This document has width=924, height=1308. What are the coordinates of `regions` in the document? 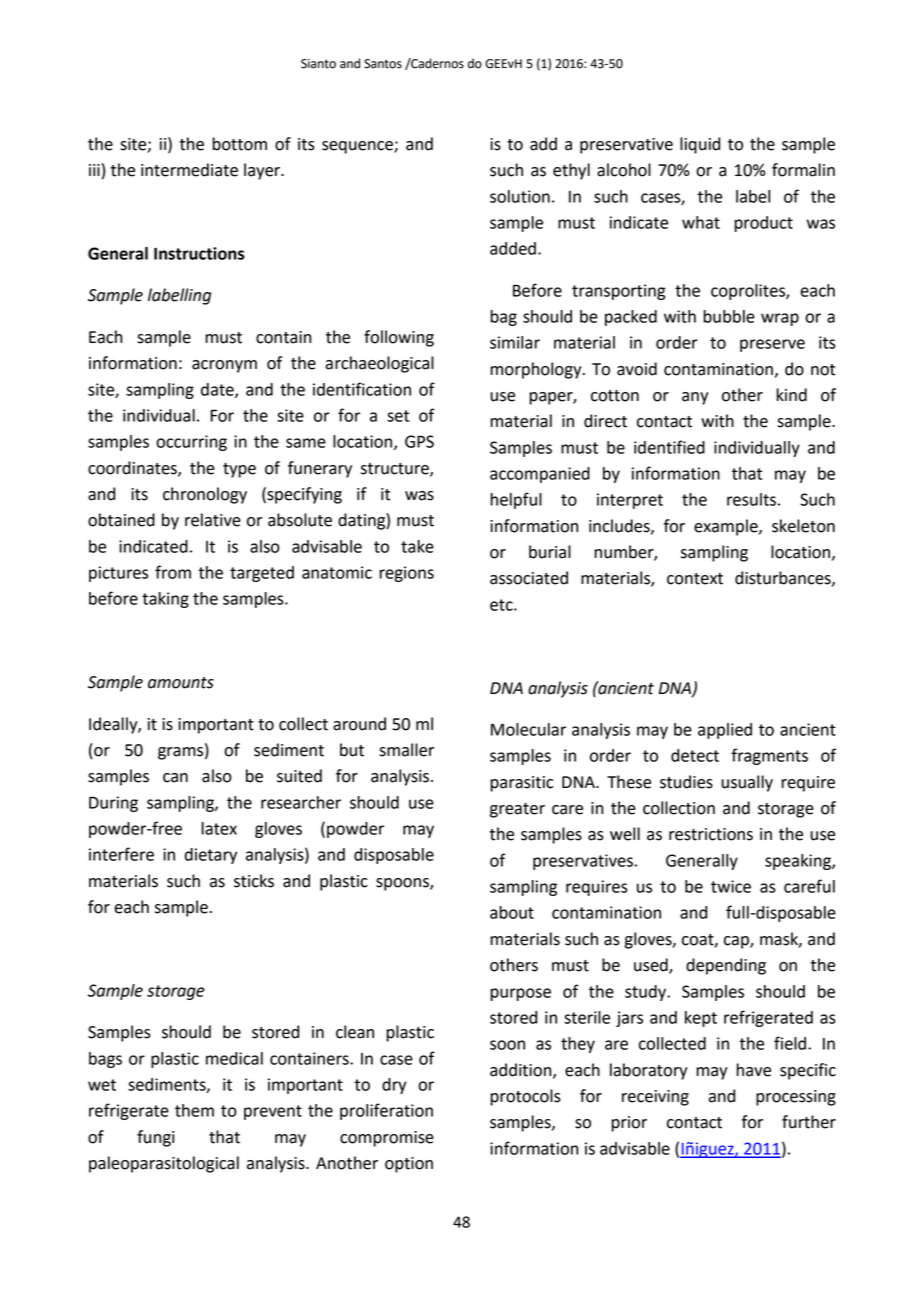 It's located at (407, 574).
